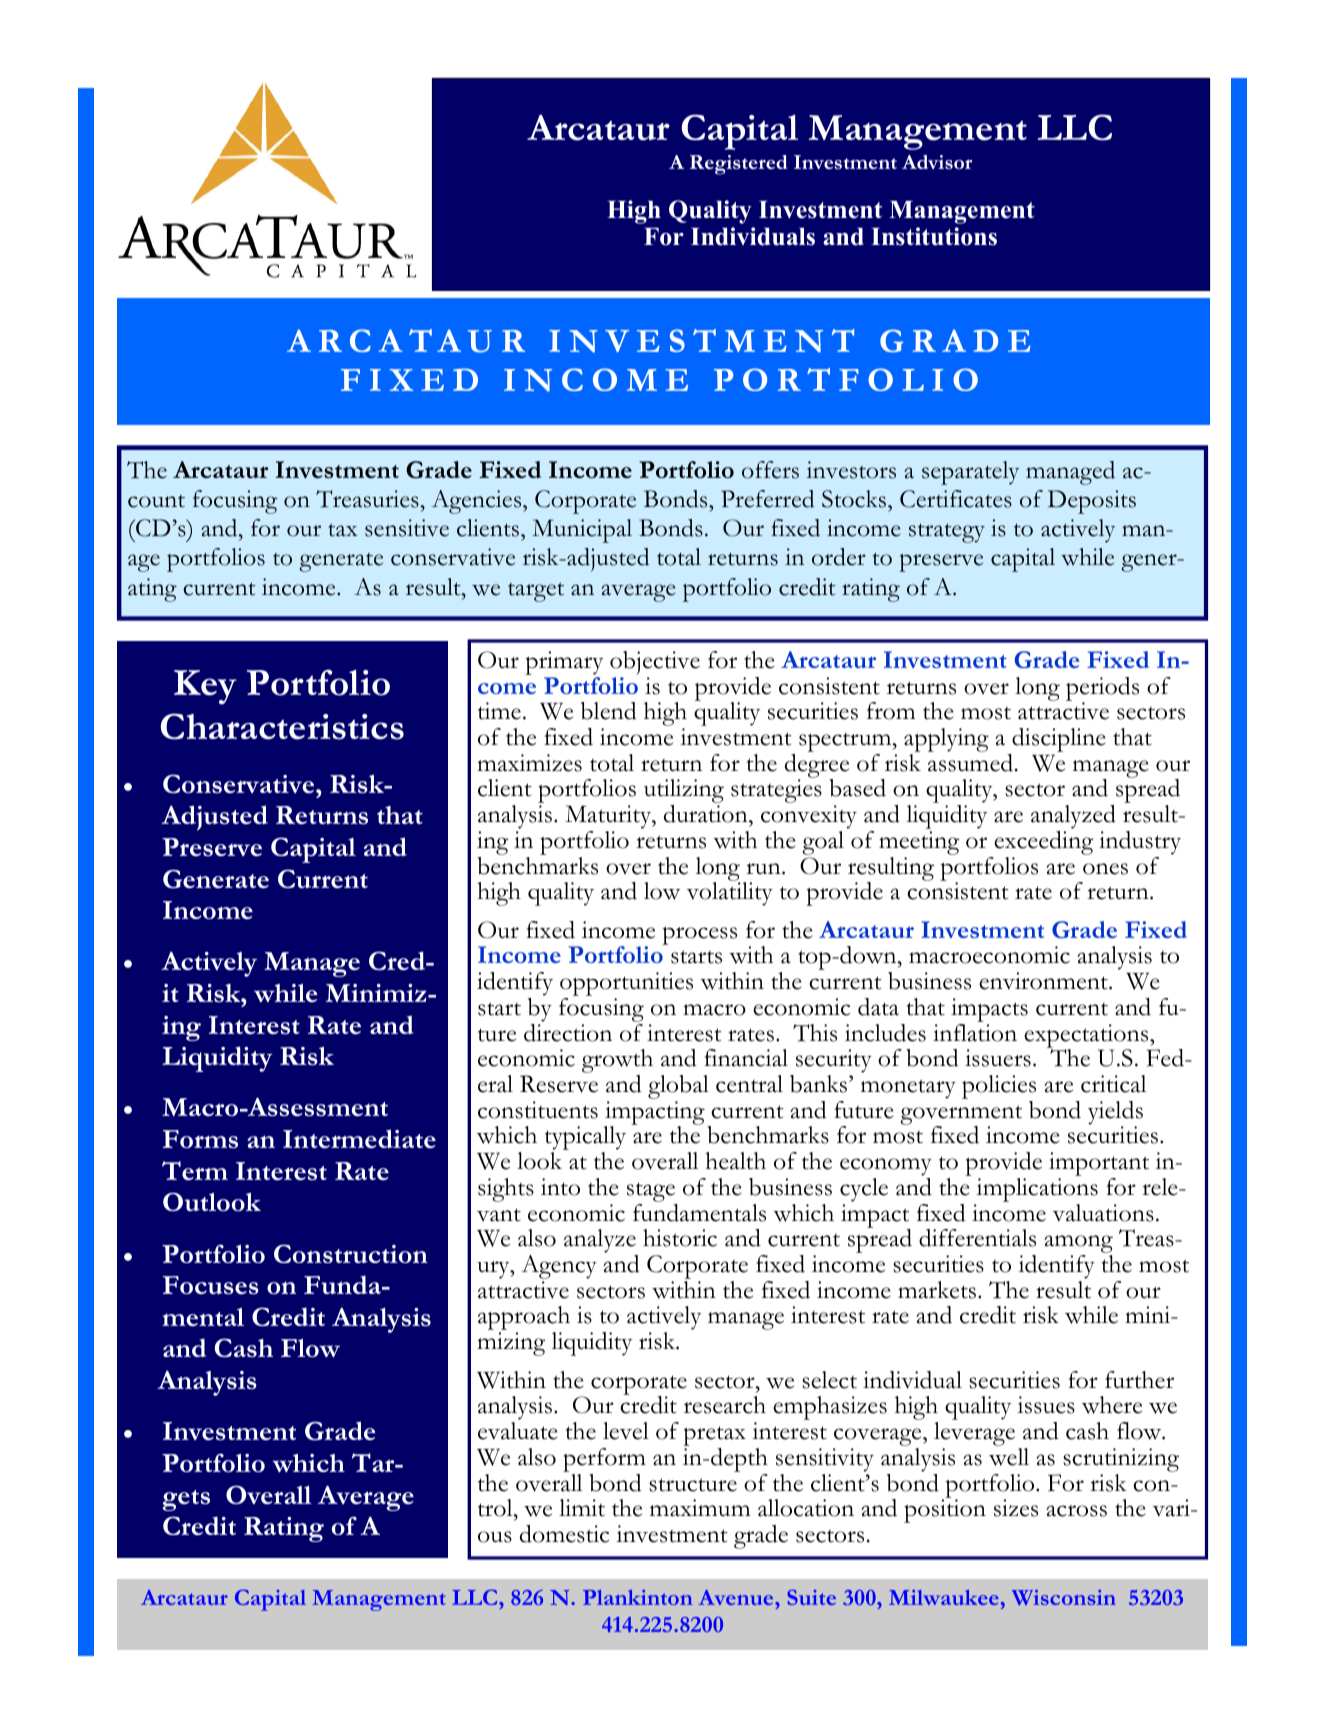  I want to click on evaluate, so click(517, 1431).
